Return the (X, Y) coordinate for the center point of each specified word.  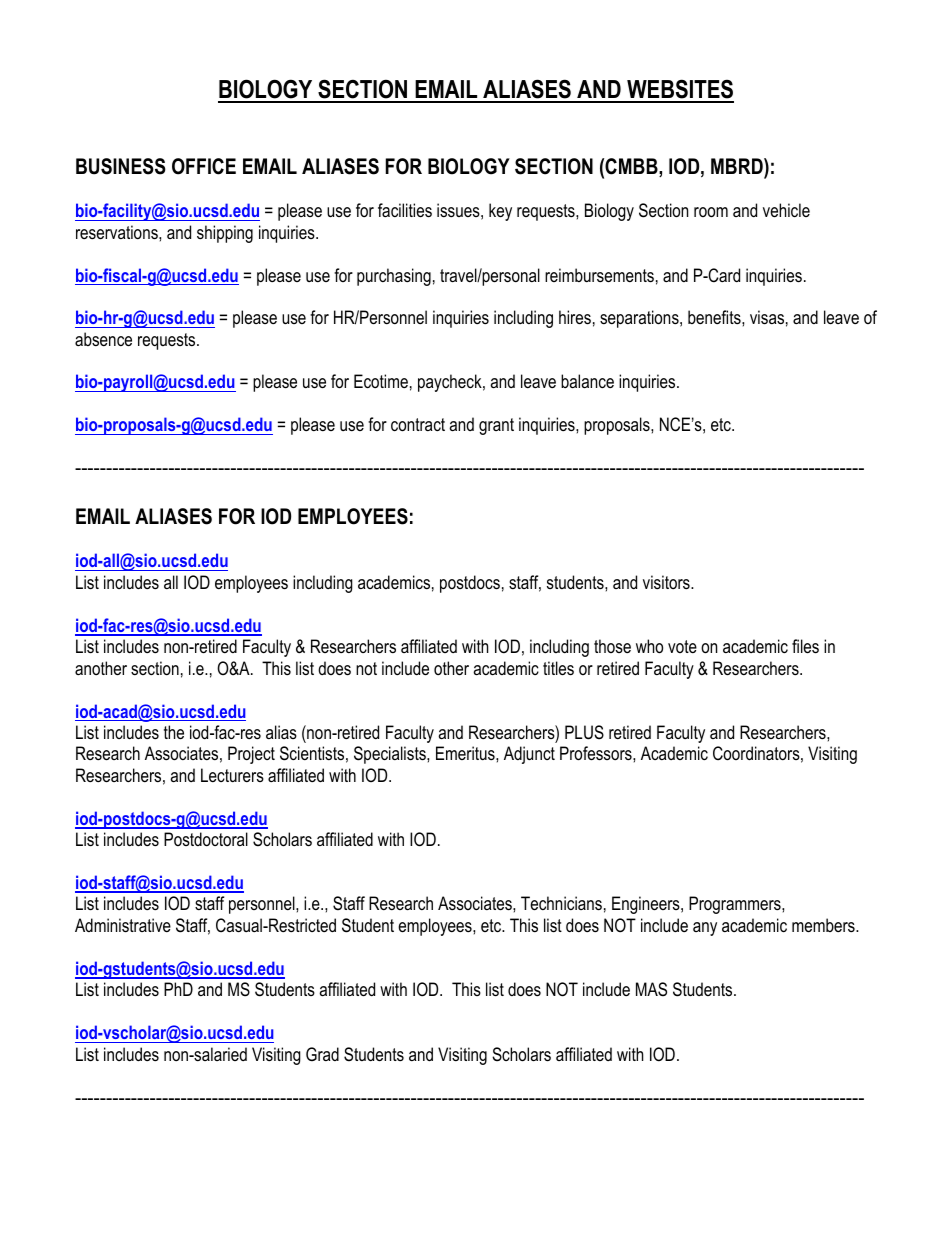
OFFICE (204, 166)
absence (103, 339)
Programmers (736, 905)
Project (251, 755)
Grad (322, 1054)
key (500, 212)
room (711, 212)
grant (496, 426)
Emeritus (466, 753)
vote (682, 646)
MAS (651, 989)
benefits (715, 317)
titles (558, 668)
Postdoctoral (206, 839)
